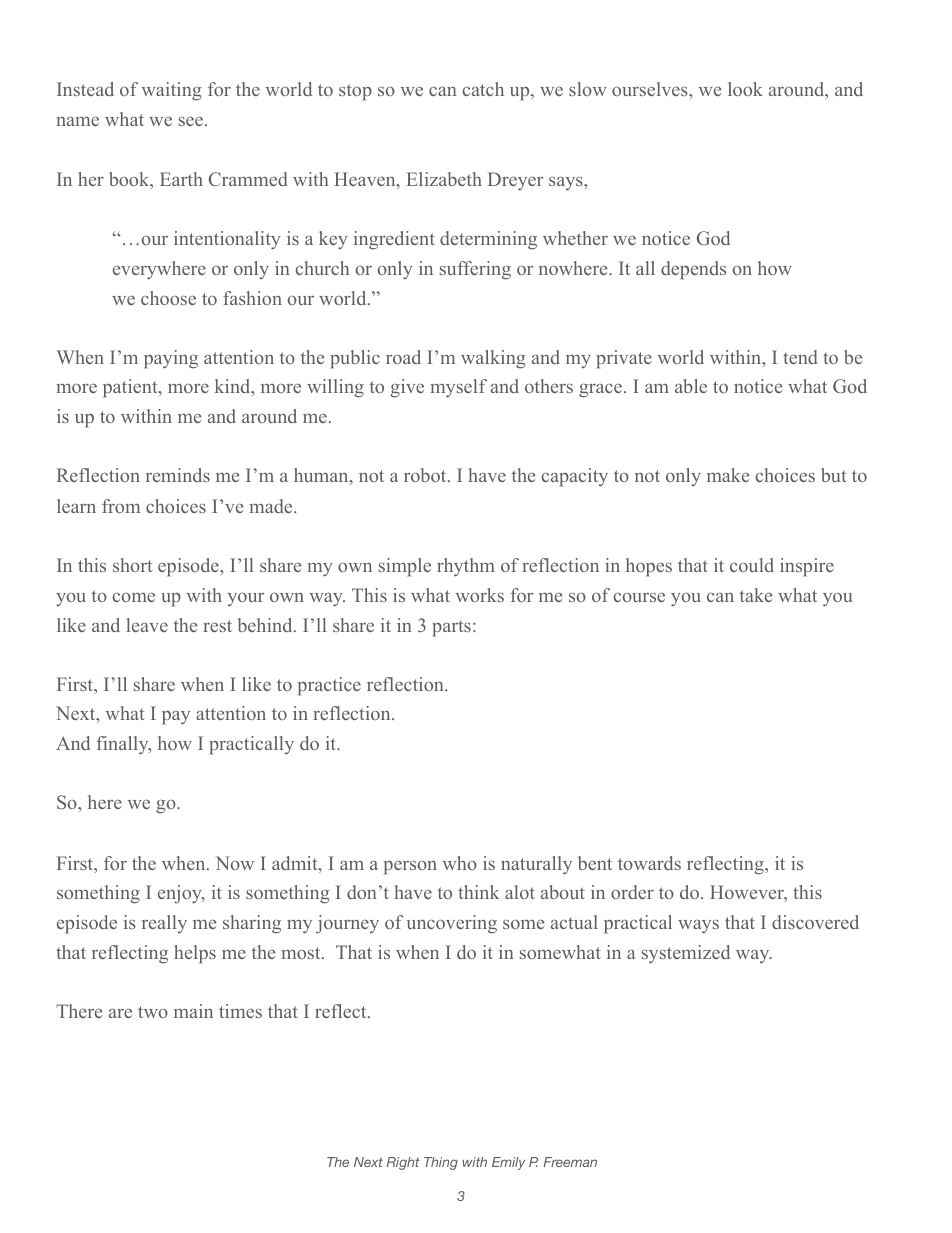 This screenshot has height=1233, width=952. What do you see at coordinates (147, 625) in the screenshot?
I see `leave` at bounding box center [147, 625].
